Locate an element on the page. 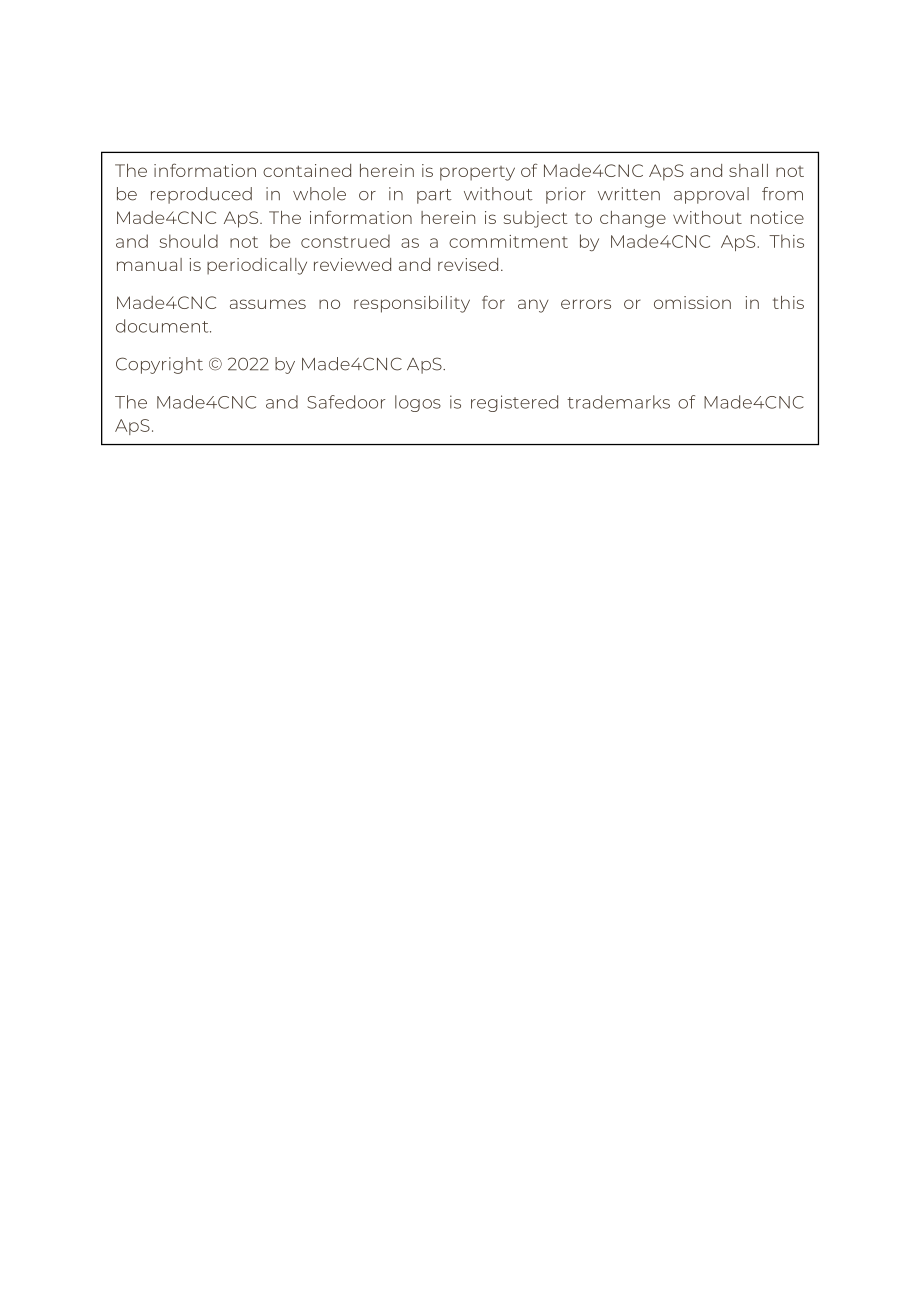 The image size is (924, 1305). contained is located at coordinates (307, 170).
